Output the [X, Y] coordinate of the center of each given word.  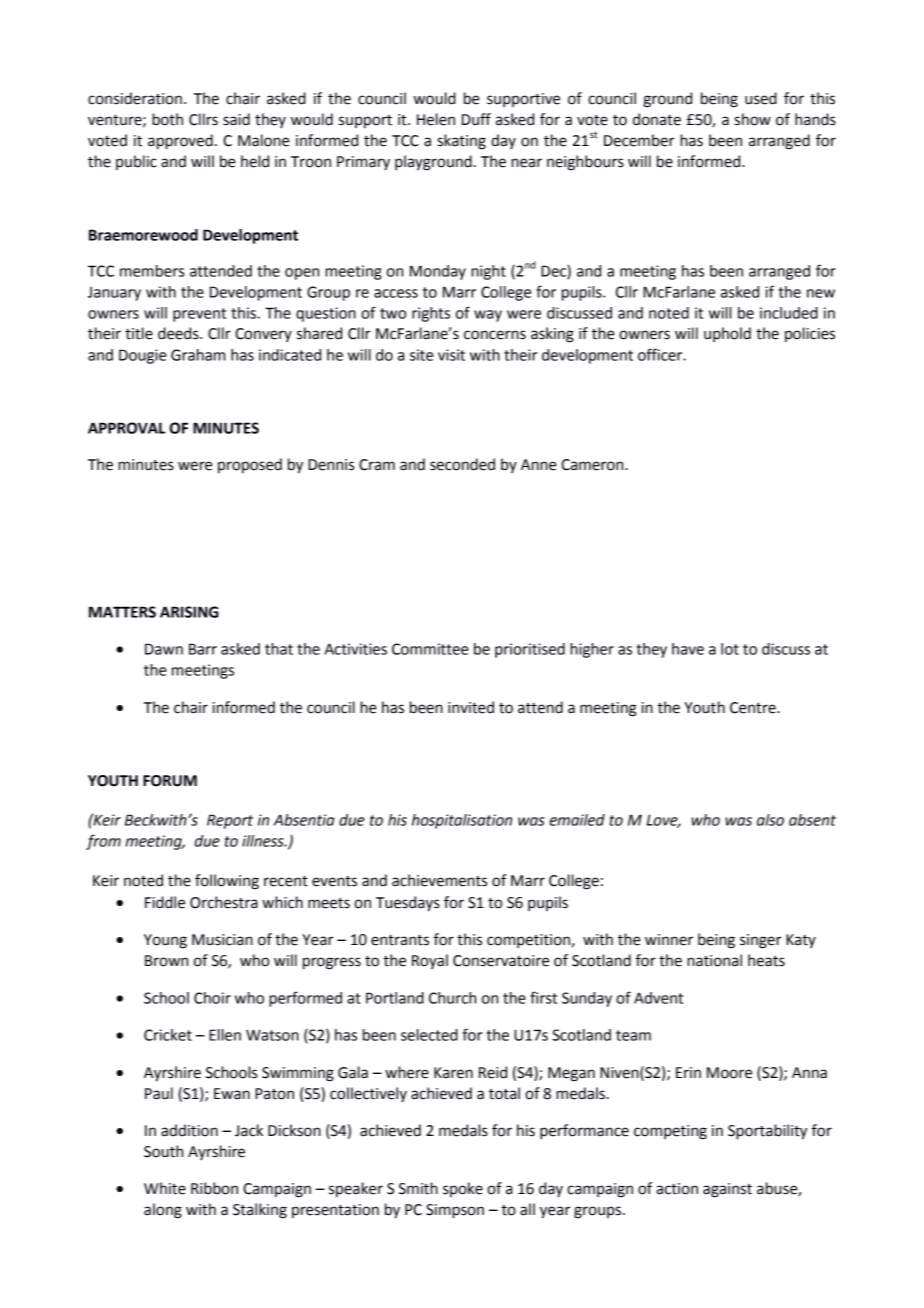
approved [180, 142]
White [165, 1188]
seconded [462, 464]
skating [462, 142]
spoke [463, 1189]
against [727, 1190]
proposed [250, 465]
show [753, 119]
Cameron [593, 465]
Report [230, 821]
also [770, 820]
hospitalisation [462, 821]
